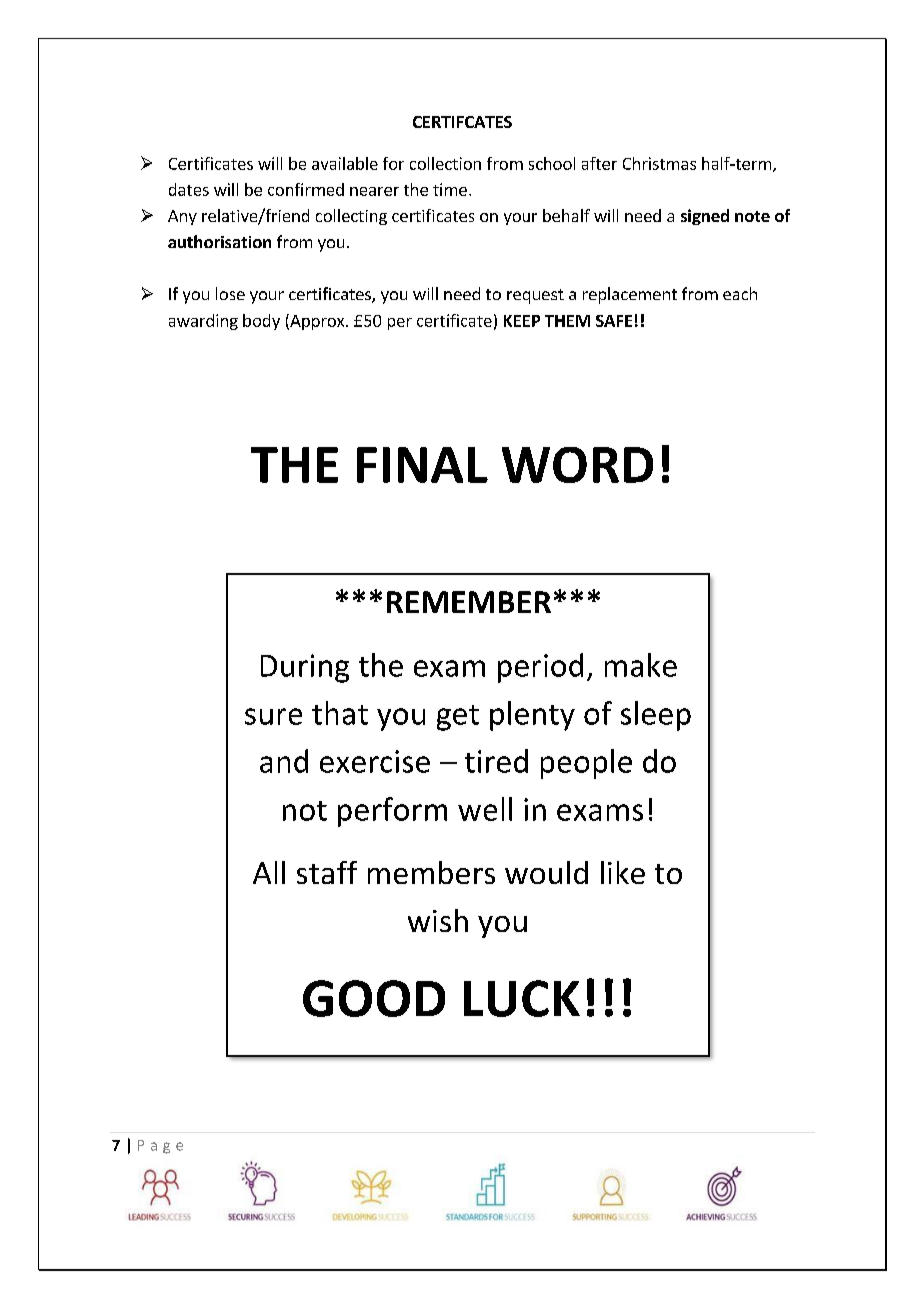 This page has height=1308, width=924. I want to click on like, so click(623, 872).
